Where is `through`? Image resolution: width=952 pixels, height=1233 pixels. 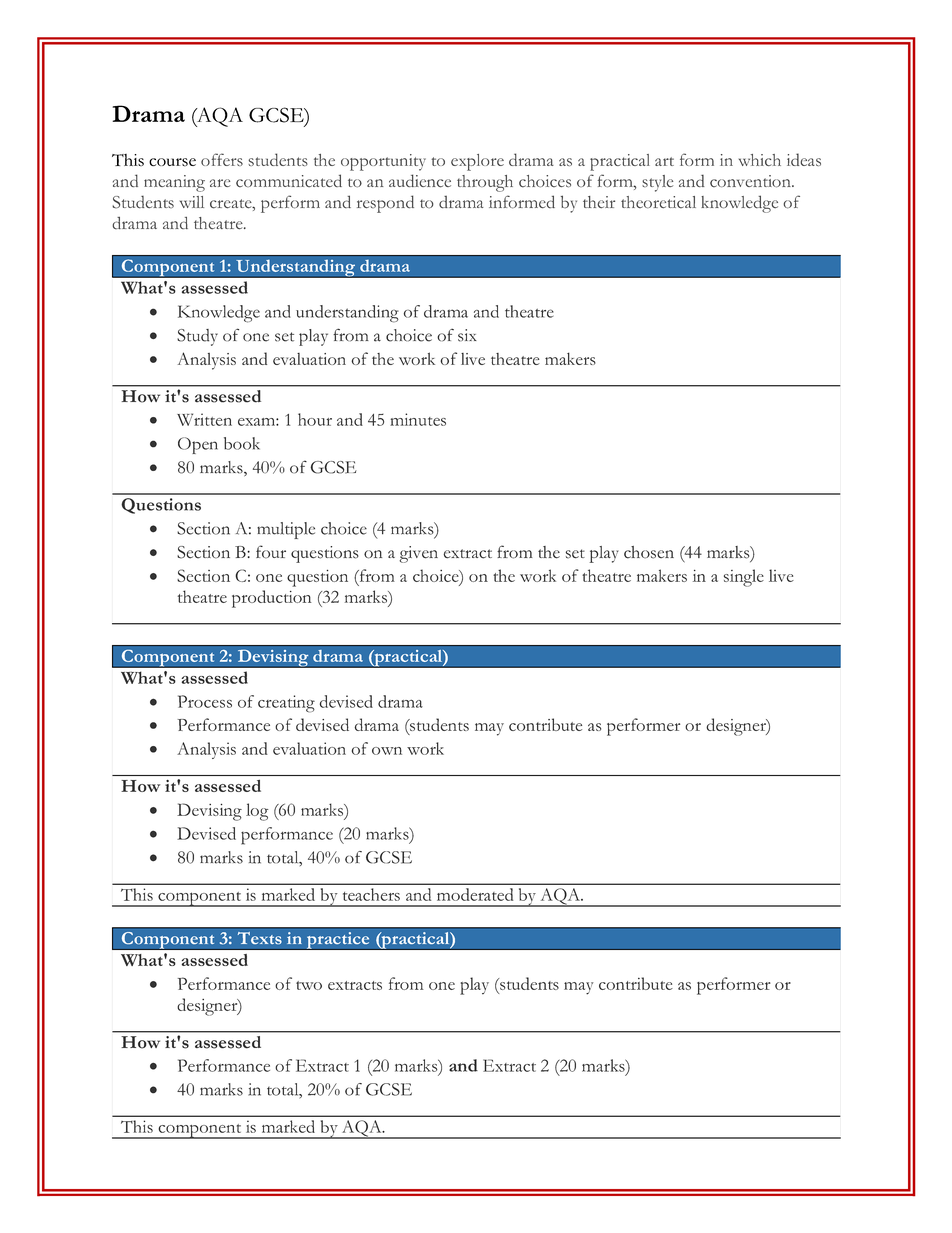
through is located at coordinates (485, 183).
